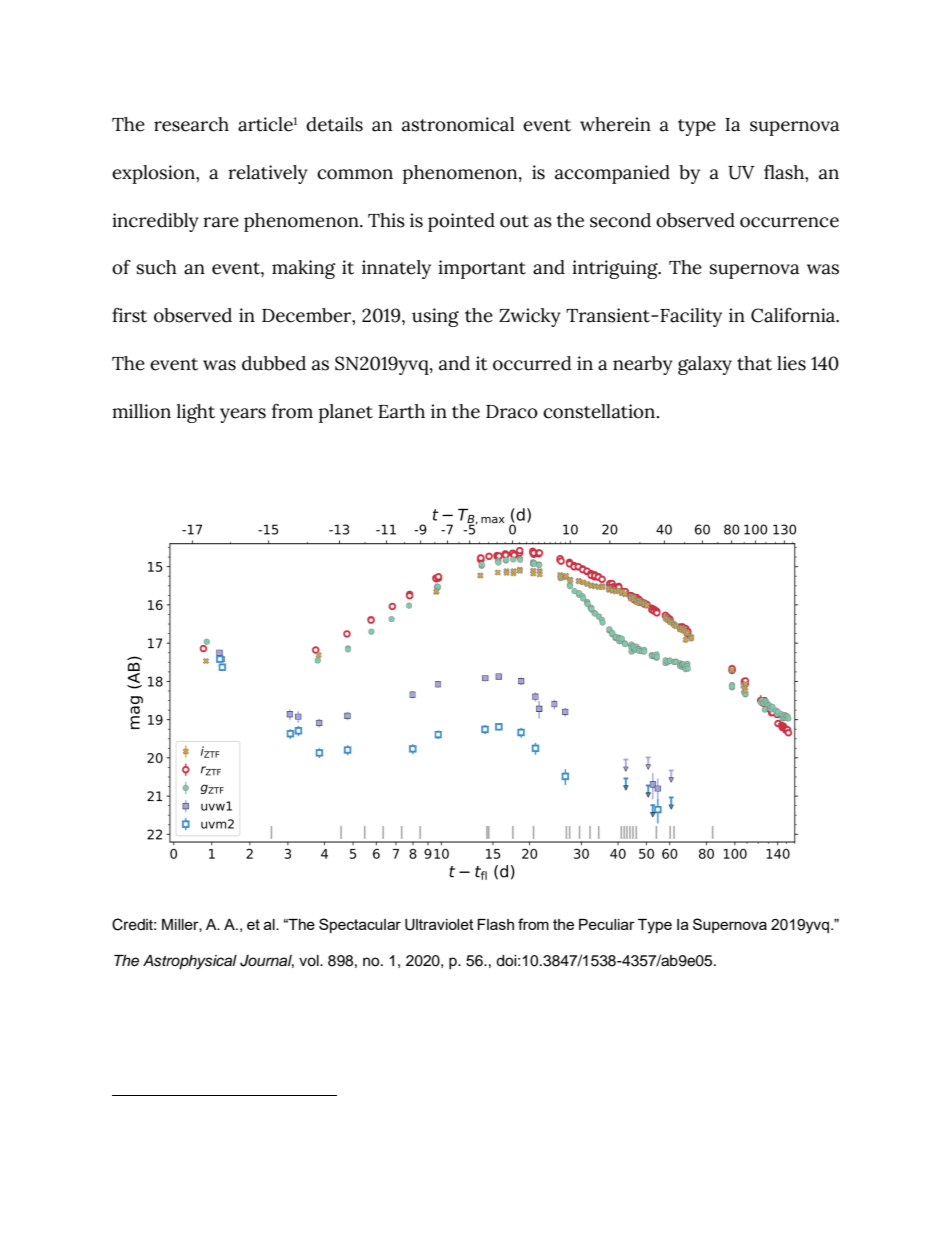 This screenshot has height=1233, width=952. Describe the element at coordinates (607, 924) in the screenshot. I see `Peculiar` at that location.
